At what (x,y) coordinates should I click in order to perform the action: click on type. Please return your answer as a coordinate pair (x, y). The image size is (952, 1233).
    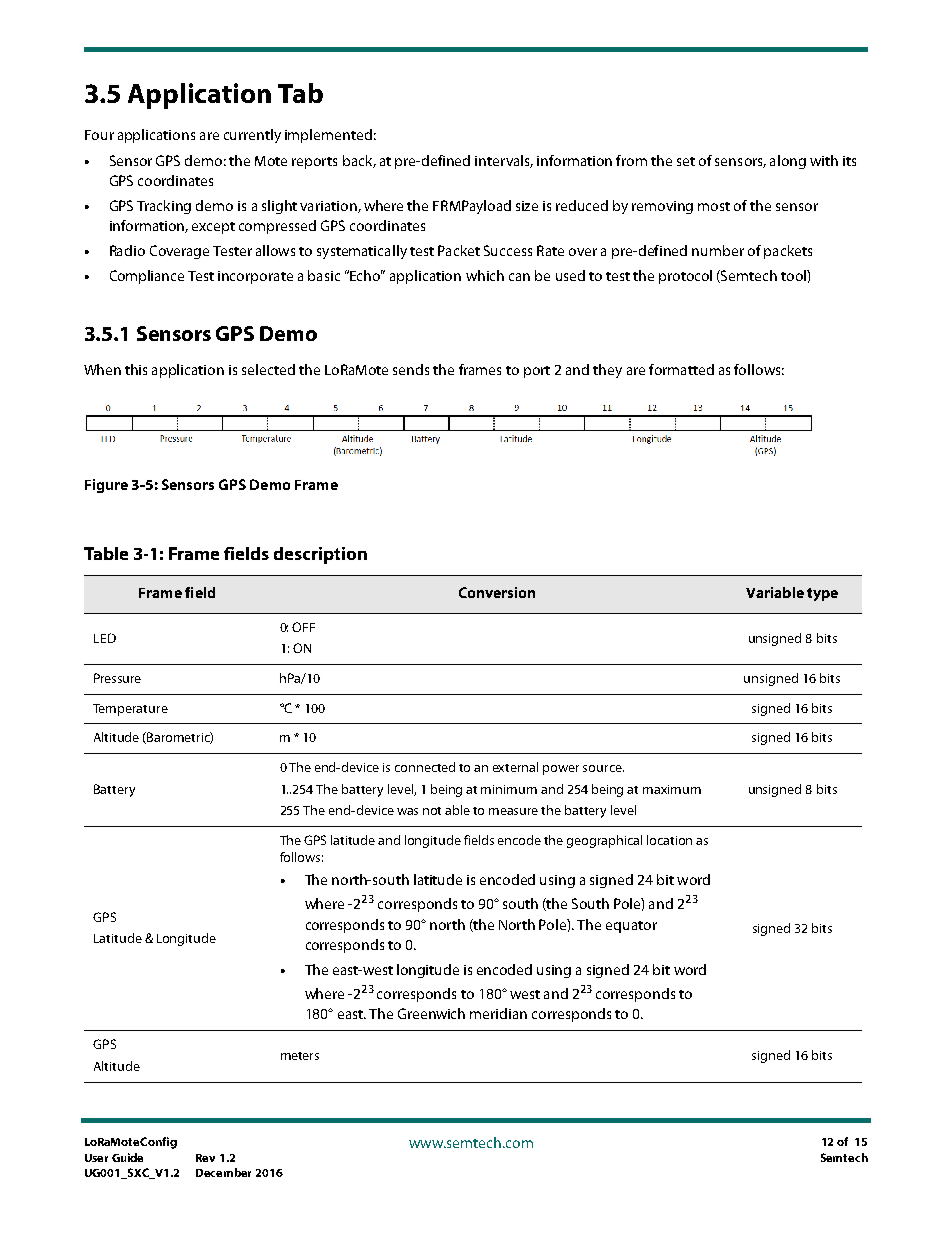
    Looking at the image, I should click on (822, 594).
